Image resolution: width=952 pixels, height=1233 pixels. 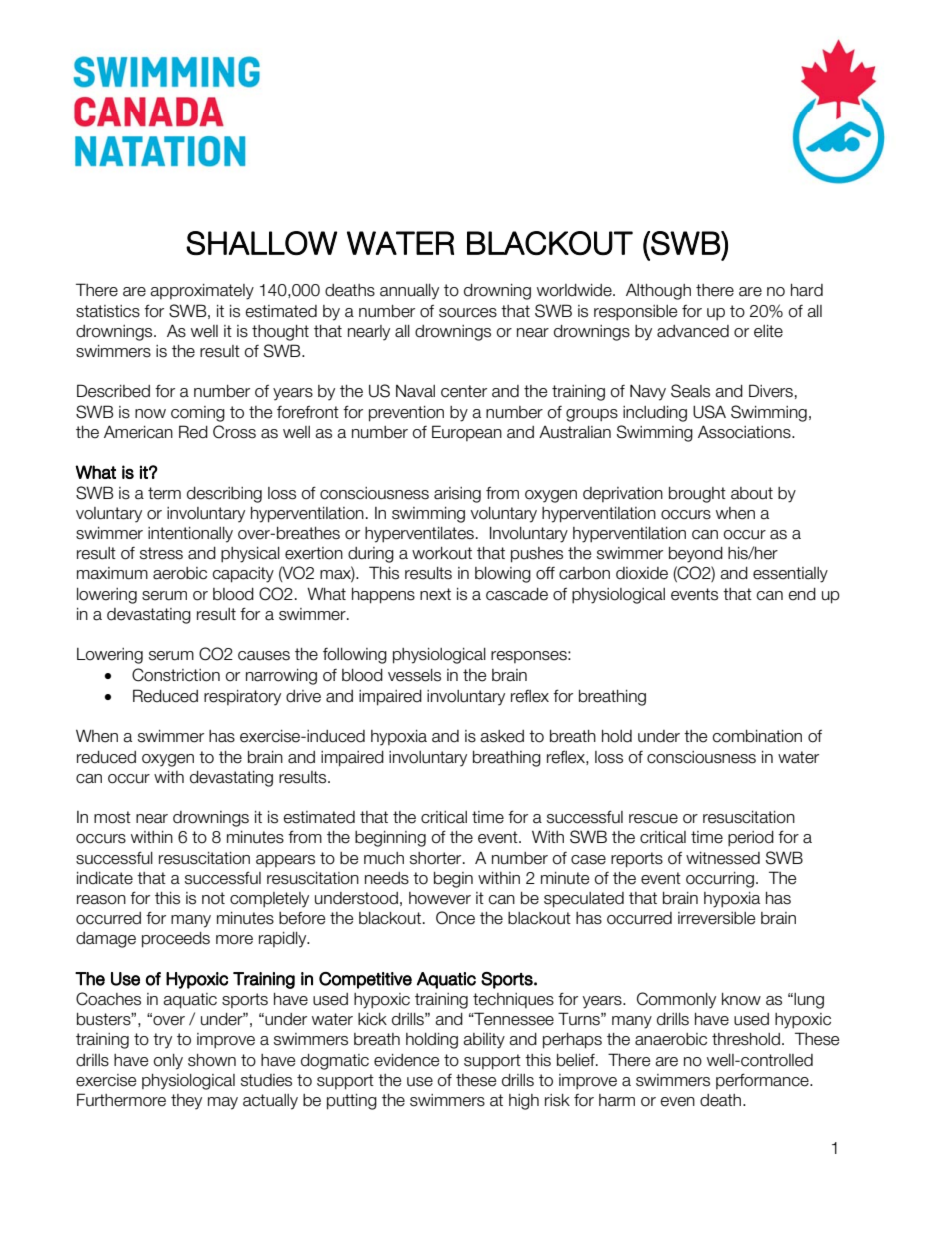 What do you see at coordinates (437, 858) in the page?
I see `shorter` at bounding box center [437, 858].
